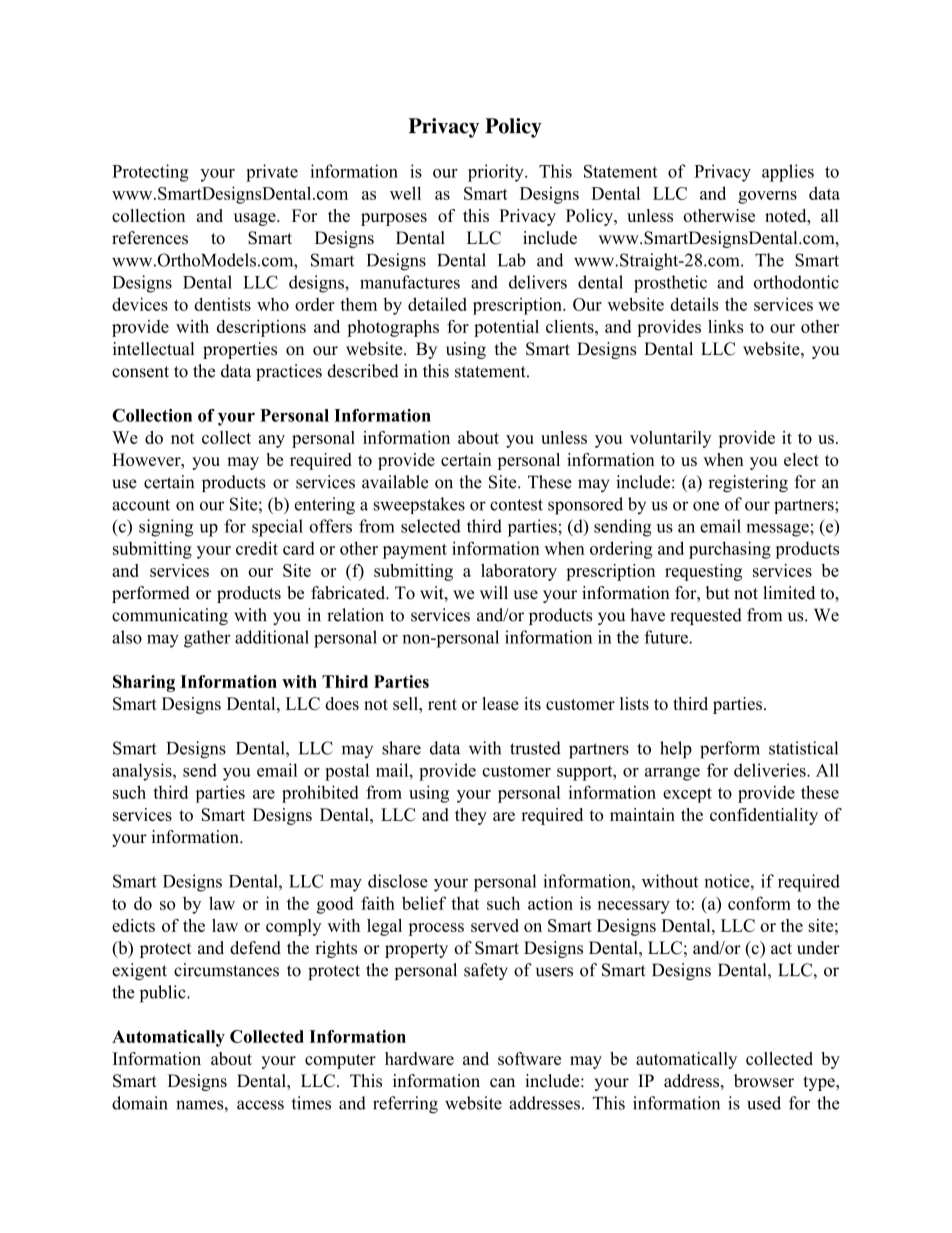 Image resolution: width=952 pixels, height=1233 pixels. What do you see at coordinates (133, 925) in the page?
I see `edicts` at bounding box center [133, 925].
